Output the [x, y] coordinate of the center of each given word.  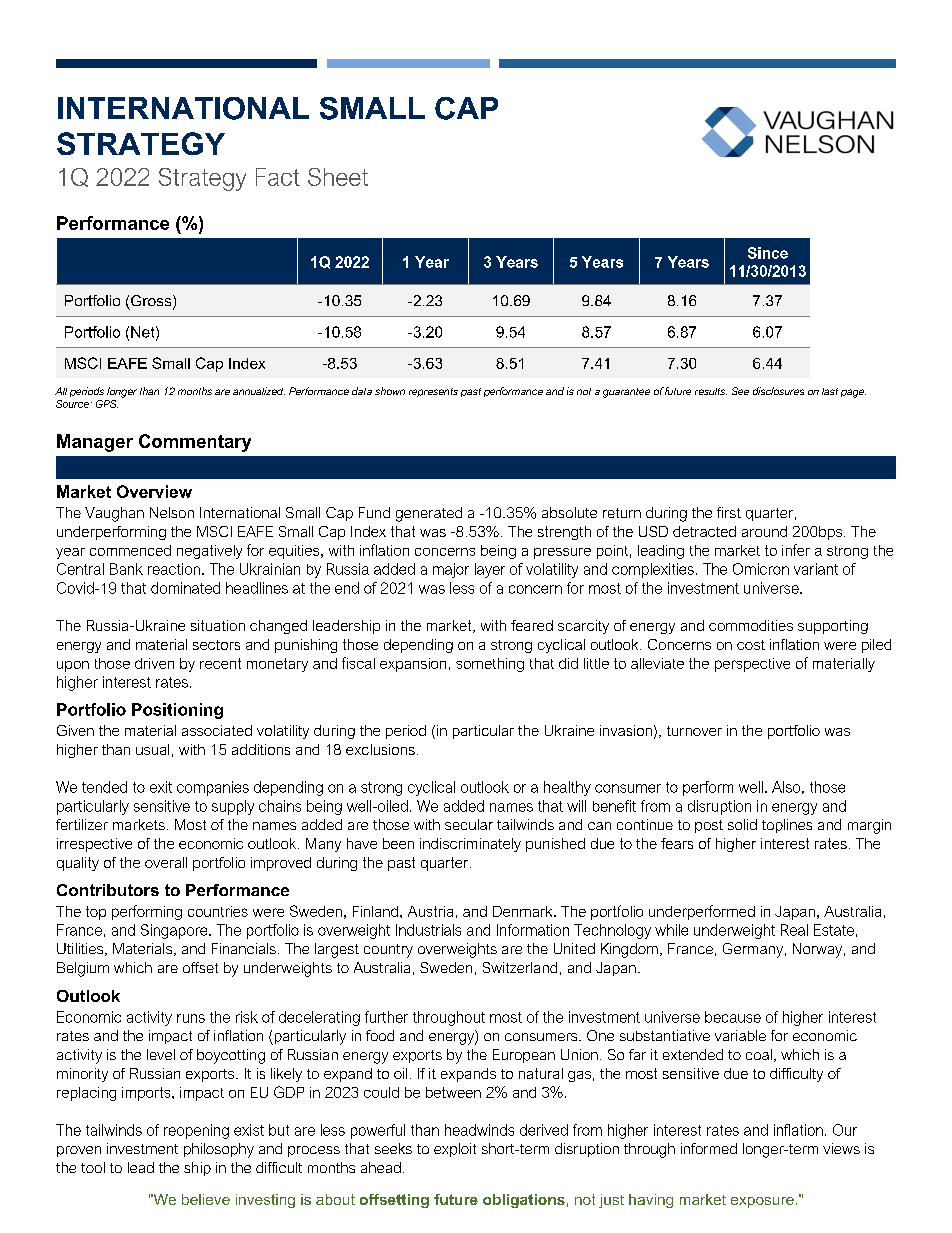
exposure [762, 1202]
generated [429, 514]
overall [166, 862]
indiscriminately [470, 845]
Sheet [338, 177]
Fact [278, 177]
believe [206, 1199]
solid [742, 824]
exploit [455, 1150]
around [764, 531]
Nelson [172, 512]
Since [768, 253]
